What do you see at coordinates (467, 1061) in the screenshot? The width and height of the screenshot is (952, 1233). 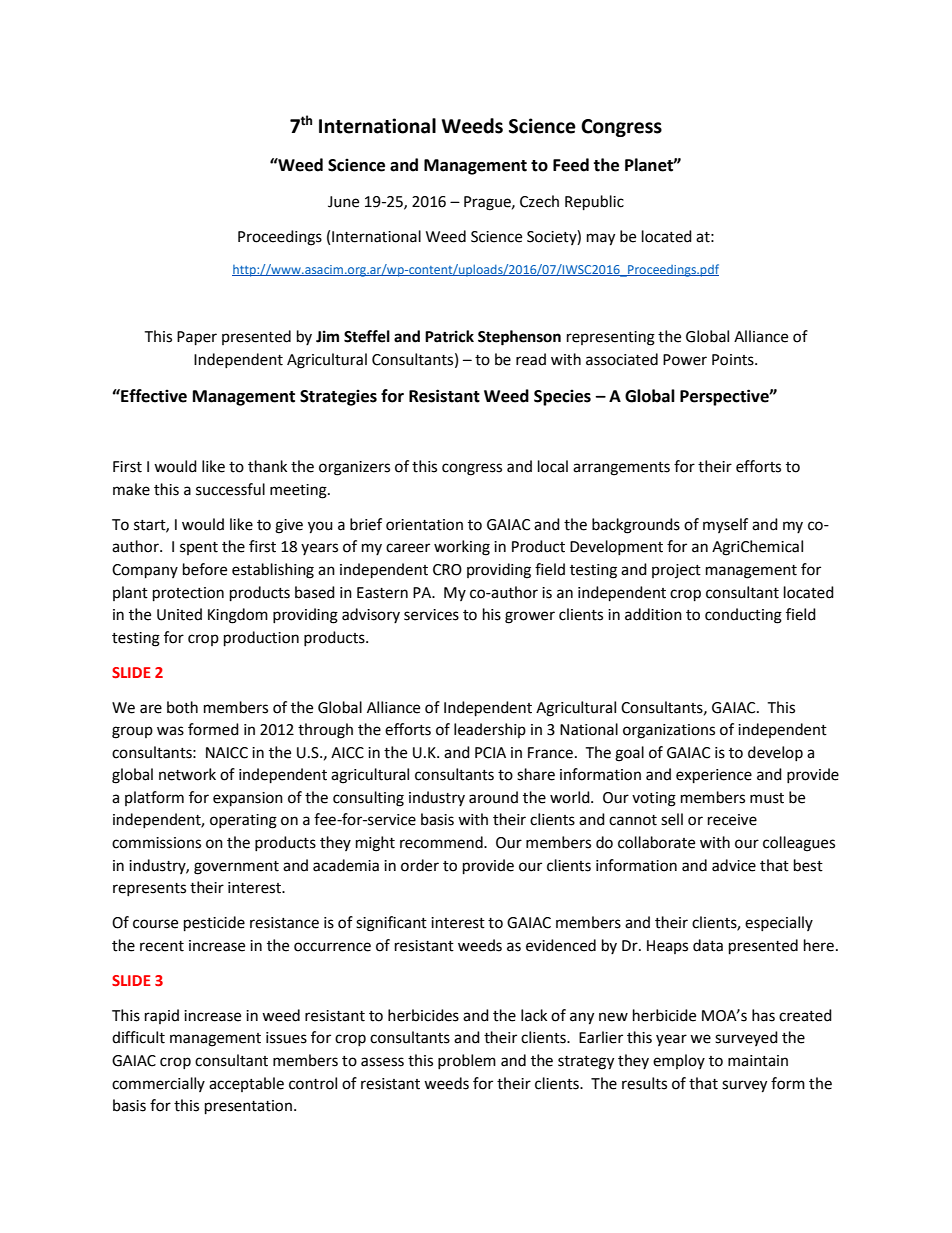 I see `problem` at bounding box center [467, 1061].
